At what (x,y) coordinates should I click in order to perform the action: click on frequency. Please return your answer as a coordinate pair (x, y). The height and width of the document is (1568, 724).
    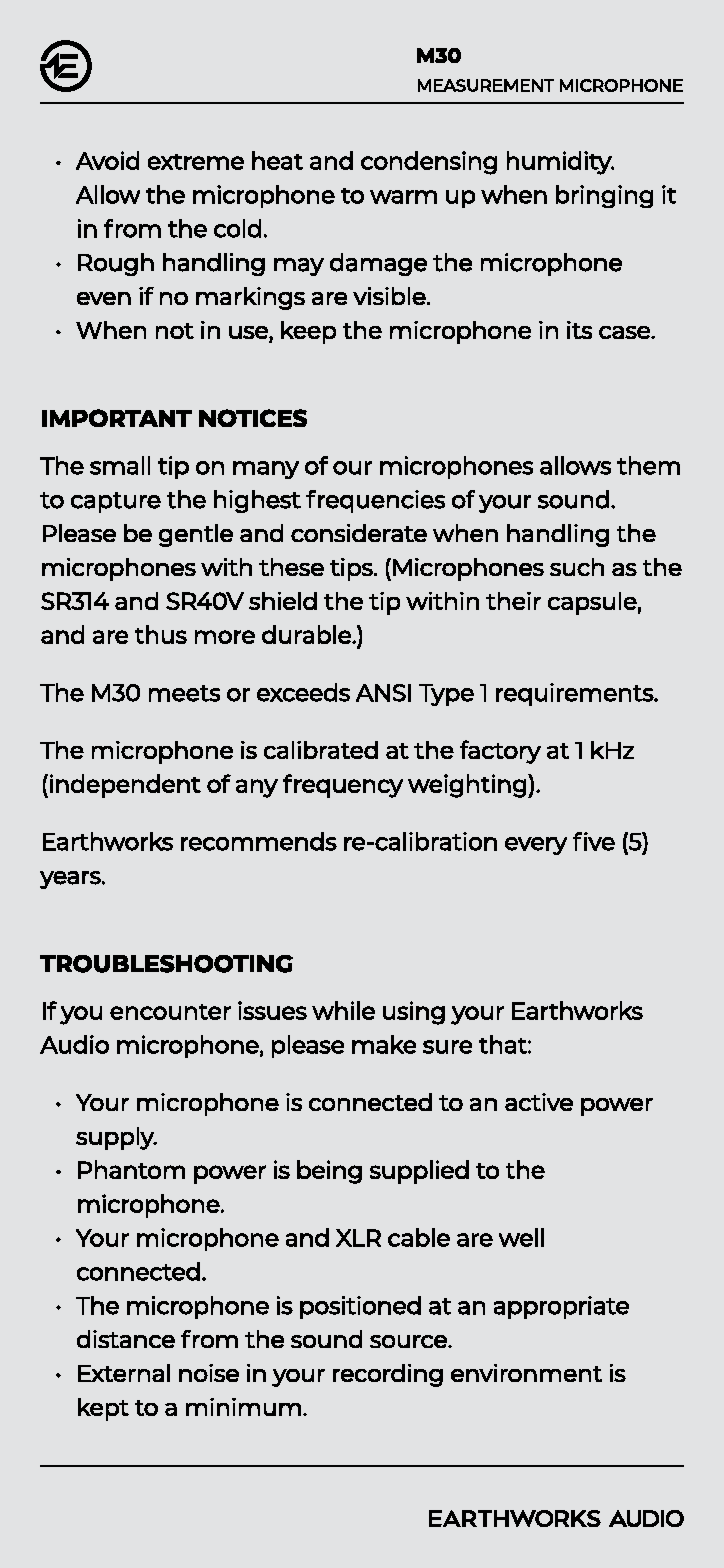
    Looking at the image, I should click on (343, 786).
